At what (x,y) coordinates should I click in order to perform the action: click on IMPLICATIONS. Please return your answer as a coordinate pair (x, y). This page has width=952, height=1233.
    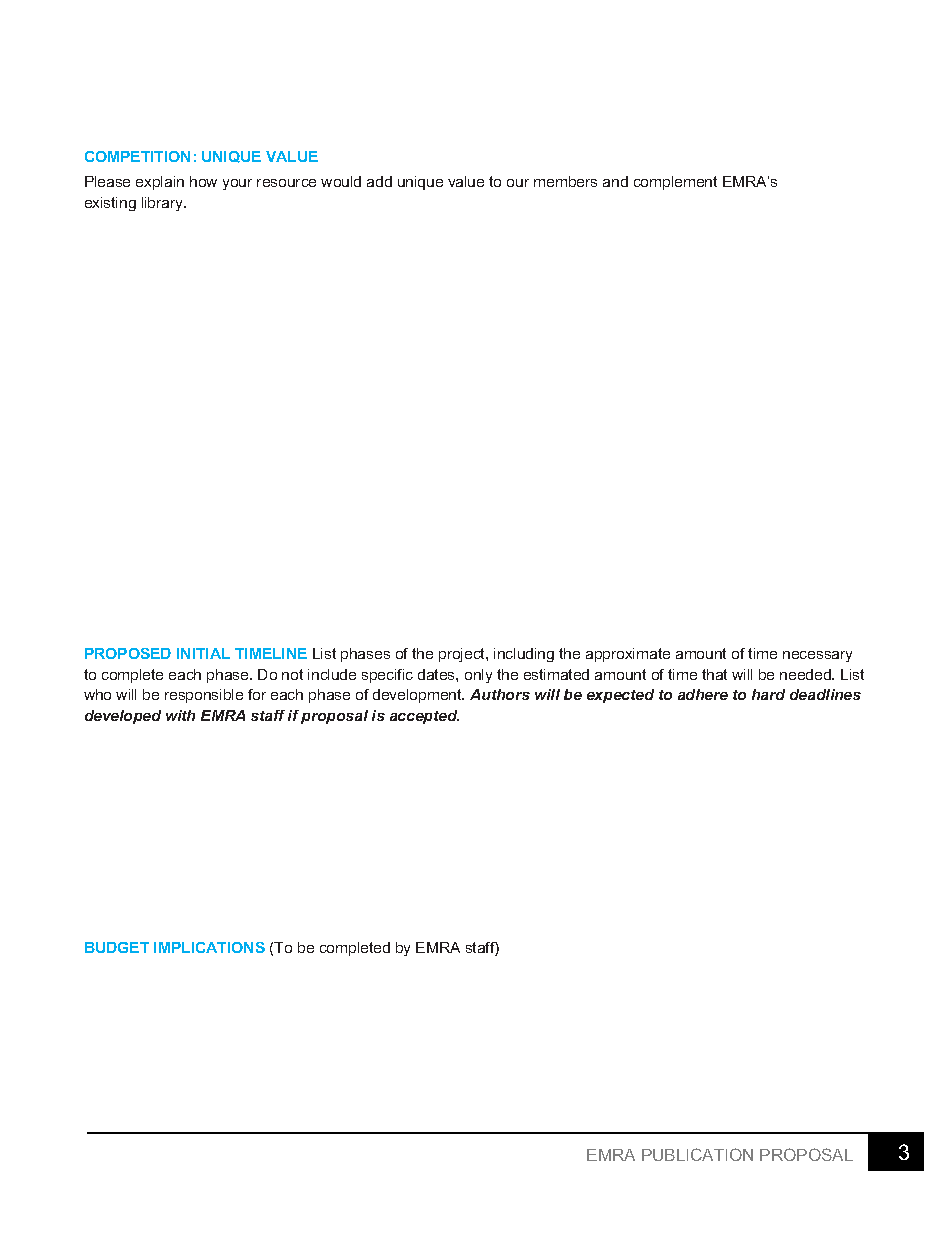
    Looking at the image, I should click on (209, 947).
